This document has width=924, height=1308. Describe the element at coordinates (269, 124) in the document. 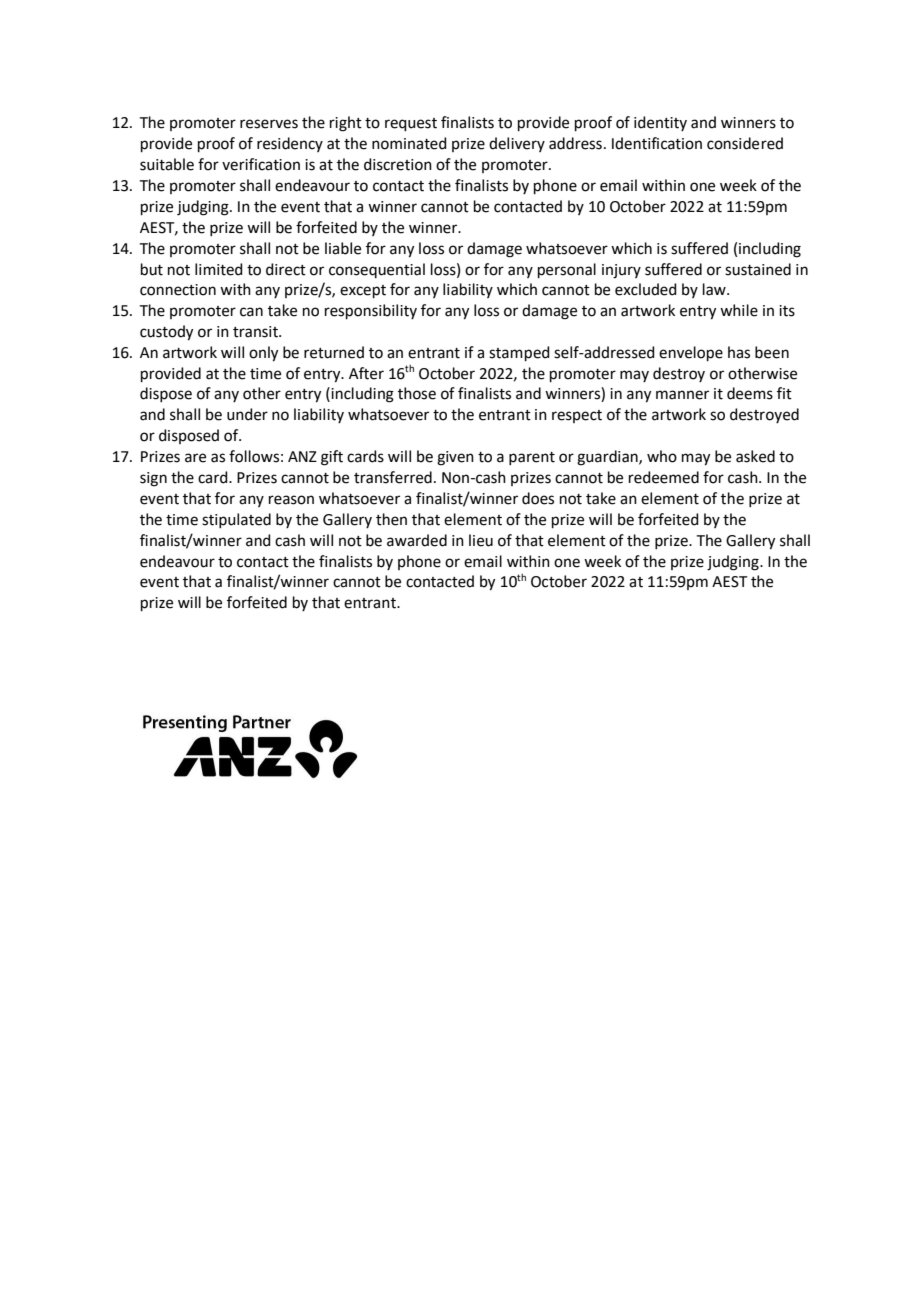

I see `reserves` at that location.
